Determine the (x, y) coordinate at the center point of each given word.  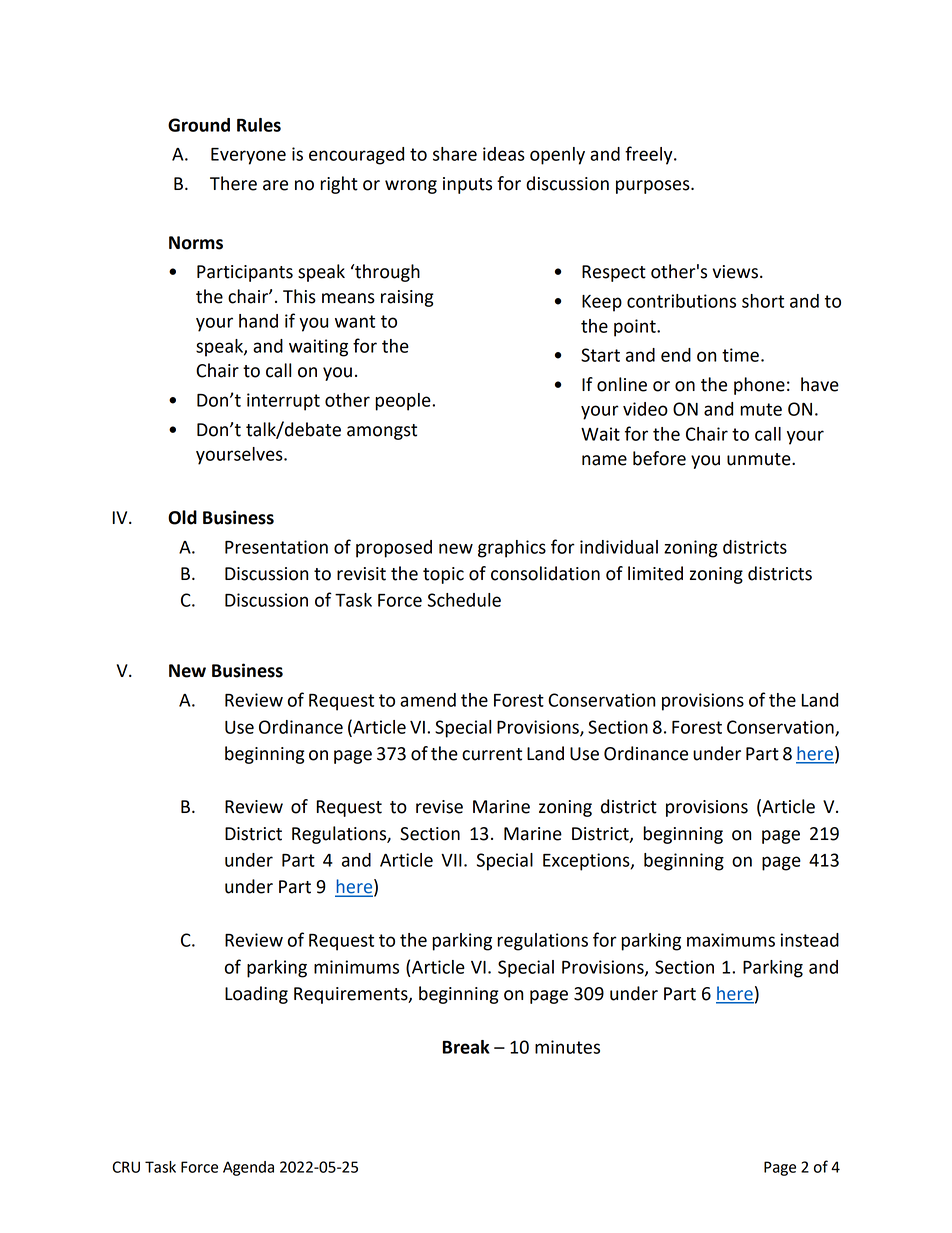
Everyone (248, 156)
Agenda (248, 1168)
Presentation (276, 547)
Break (466, 1047)
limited (655, 573)
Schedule (464, 600)
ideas (504, 154)
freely (650, 155)
